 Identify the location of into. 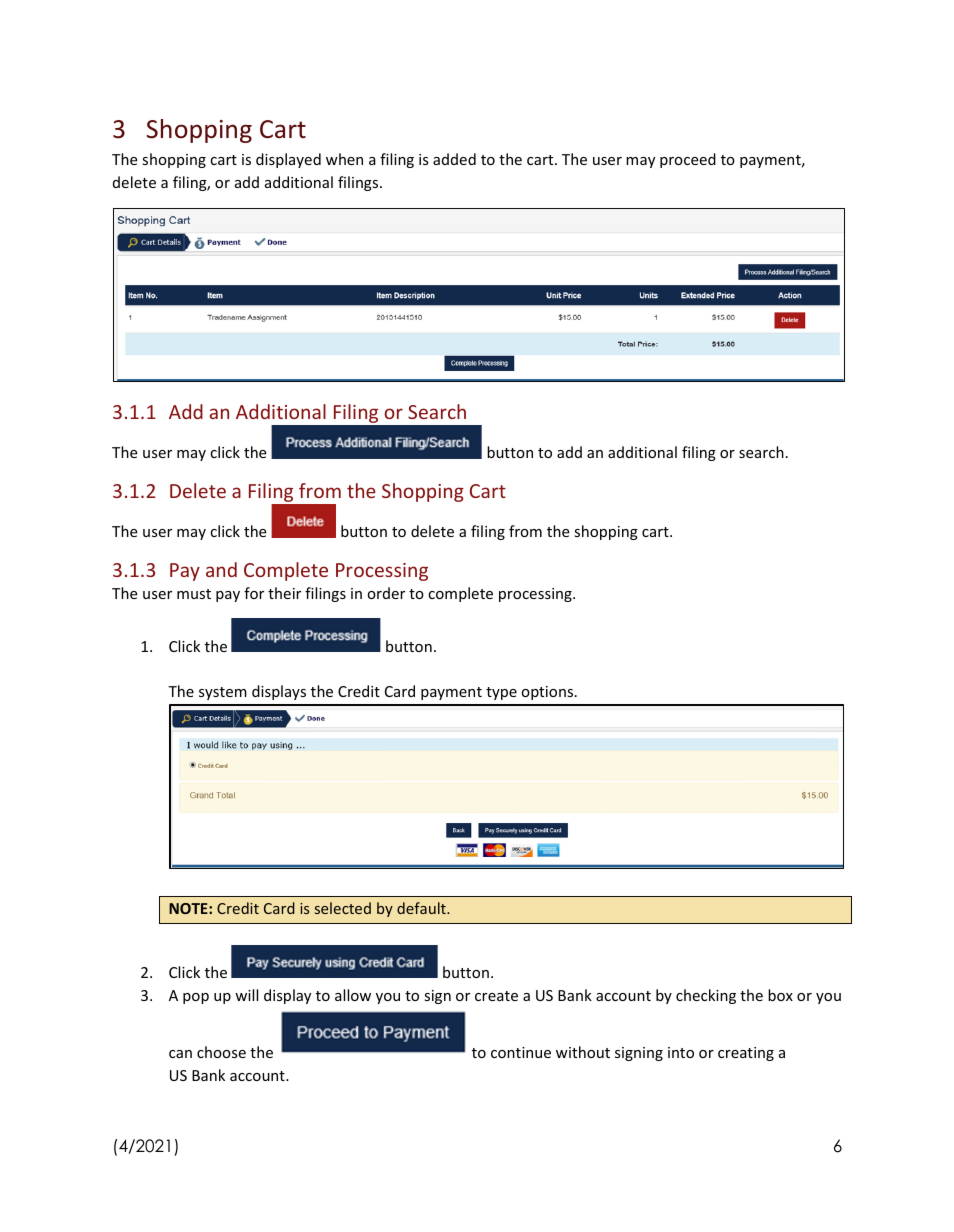
(681, 1052).
